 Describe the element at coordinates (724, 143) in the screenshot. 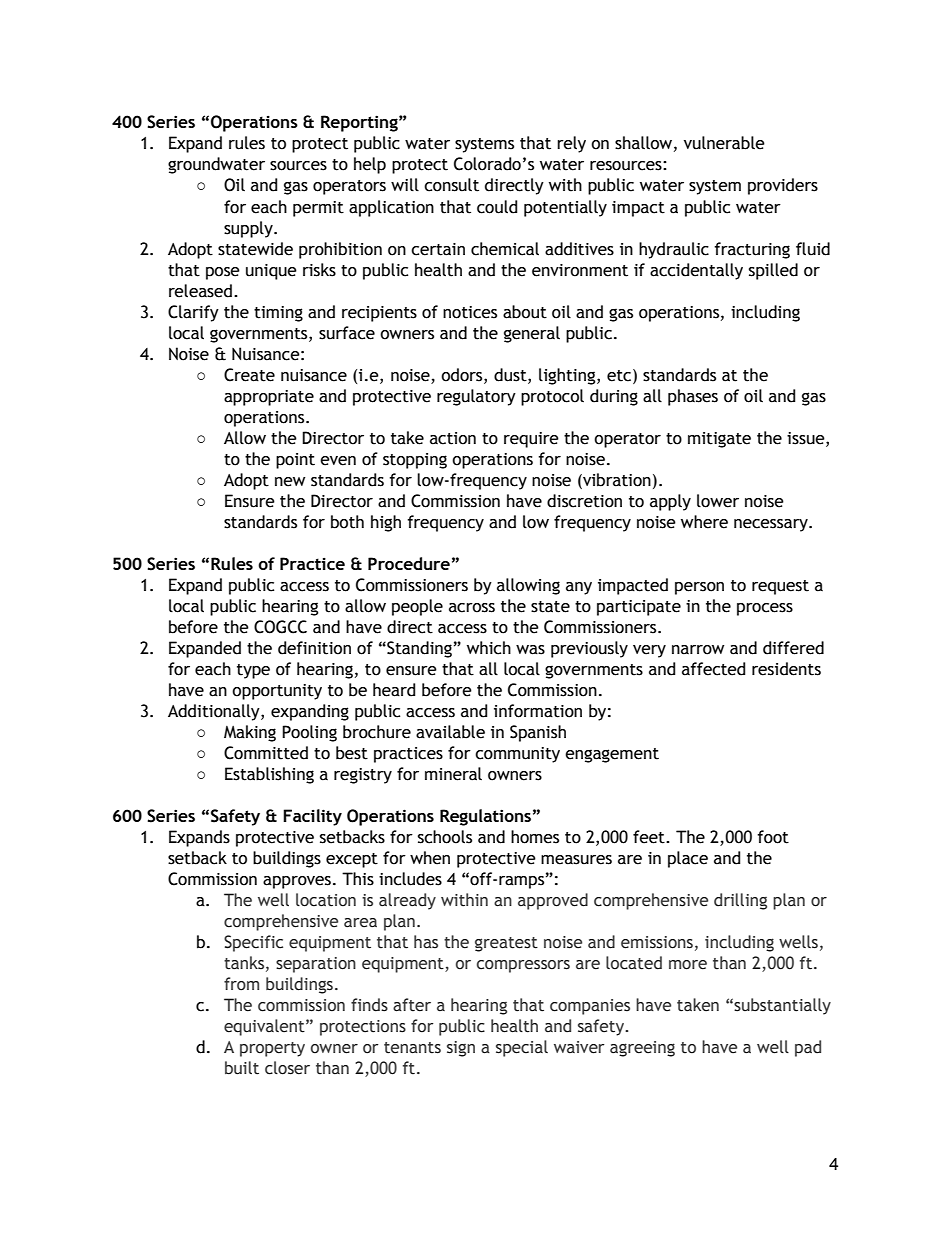

I see `vulnerable` at that location.
